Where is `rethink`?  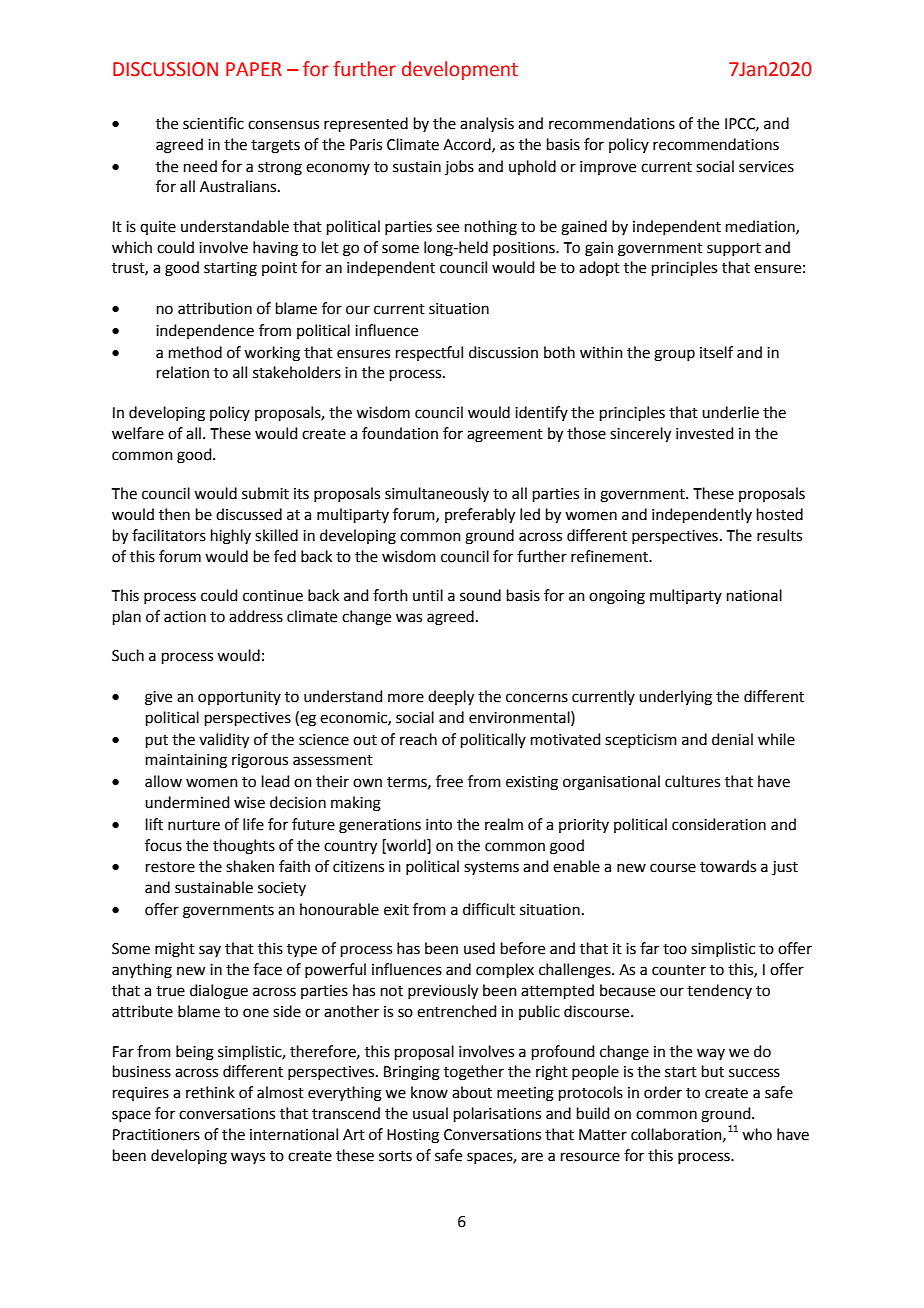 rethink is located at coordinates (210, 1092).
